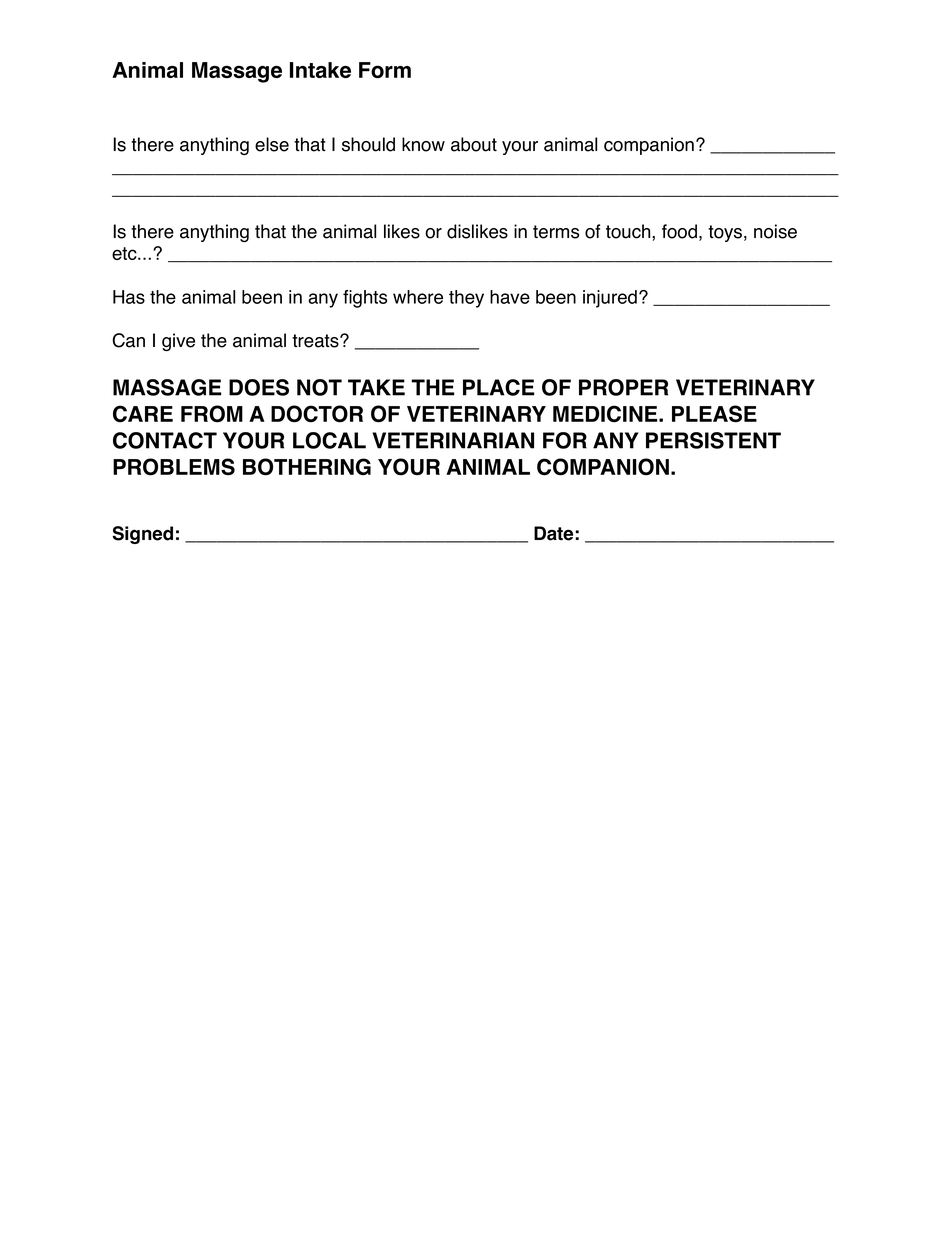 The image size is (952, 1233). Describe the element at coordinates (272, 144) in the document. I see `else` at that location.
